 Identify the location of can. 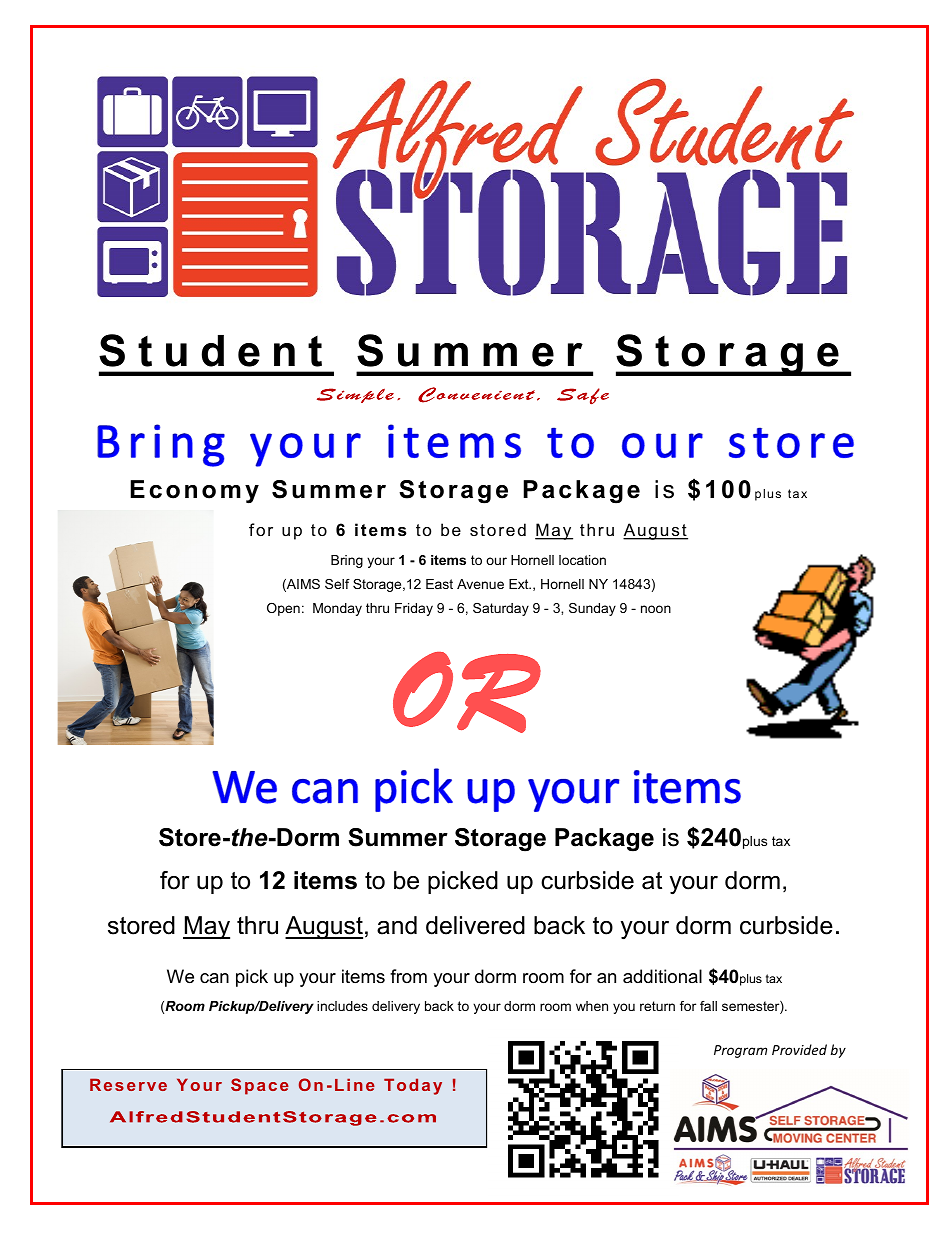
(214, 978).
